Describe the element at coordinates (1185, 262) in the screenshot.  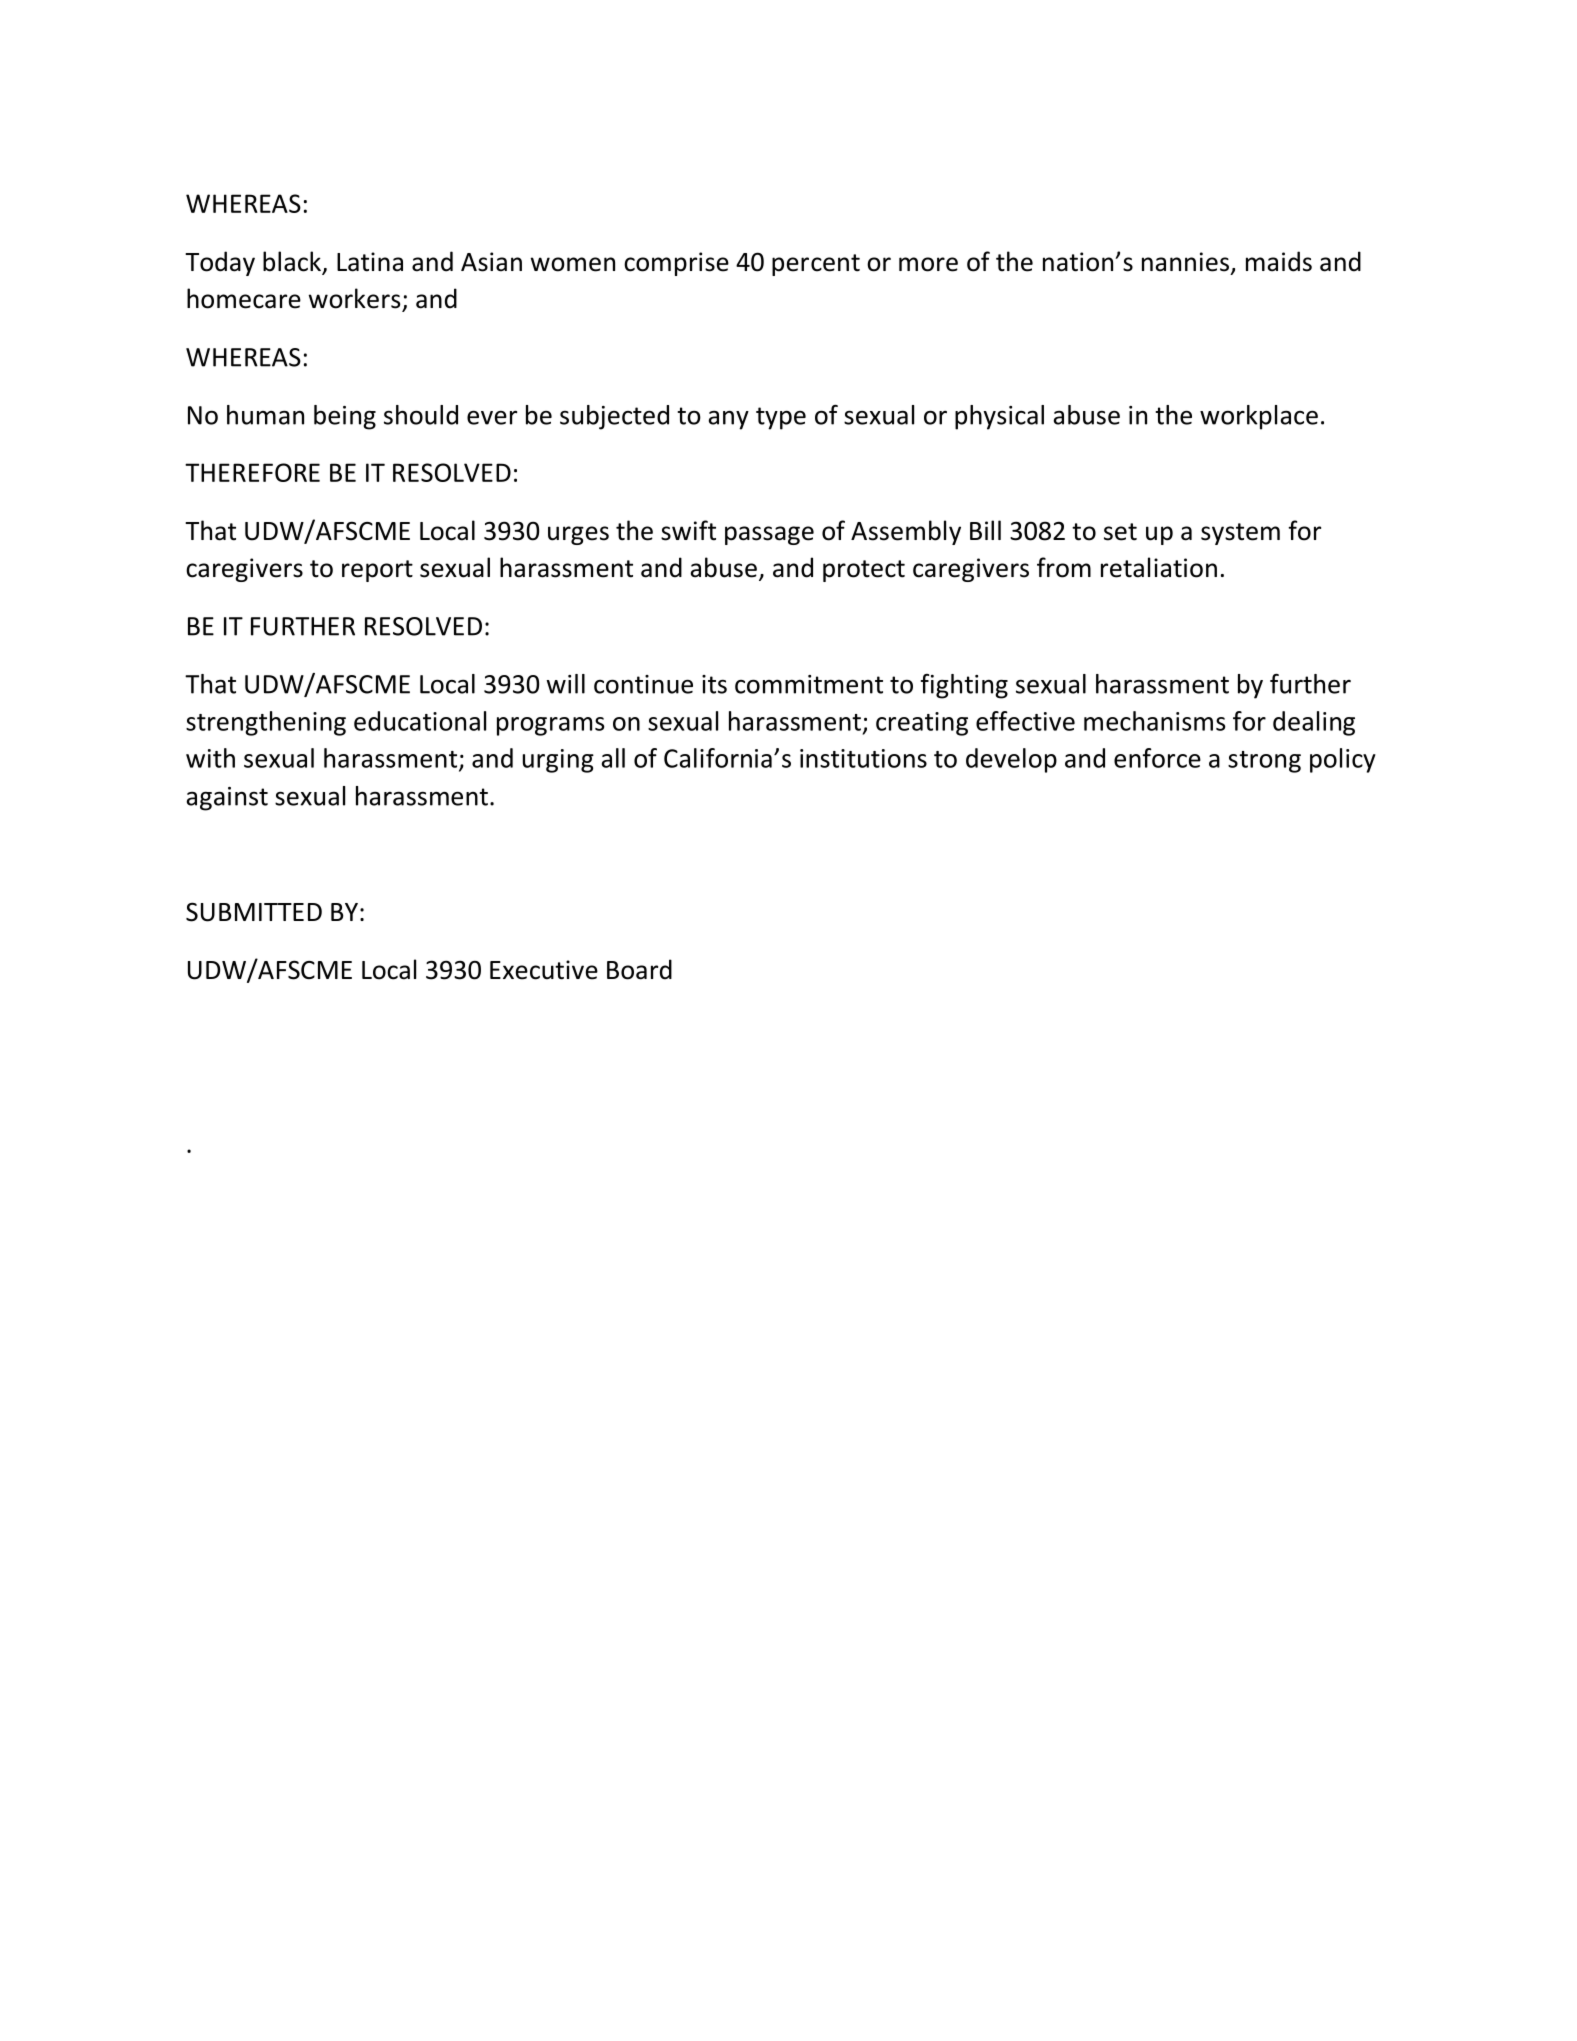
I see `nannies` at that location.
